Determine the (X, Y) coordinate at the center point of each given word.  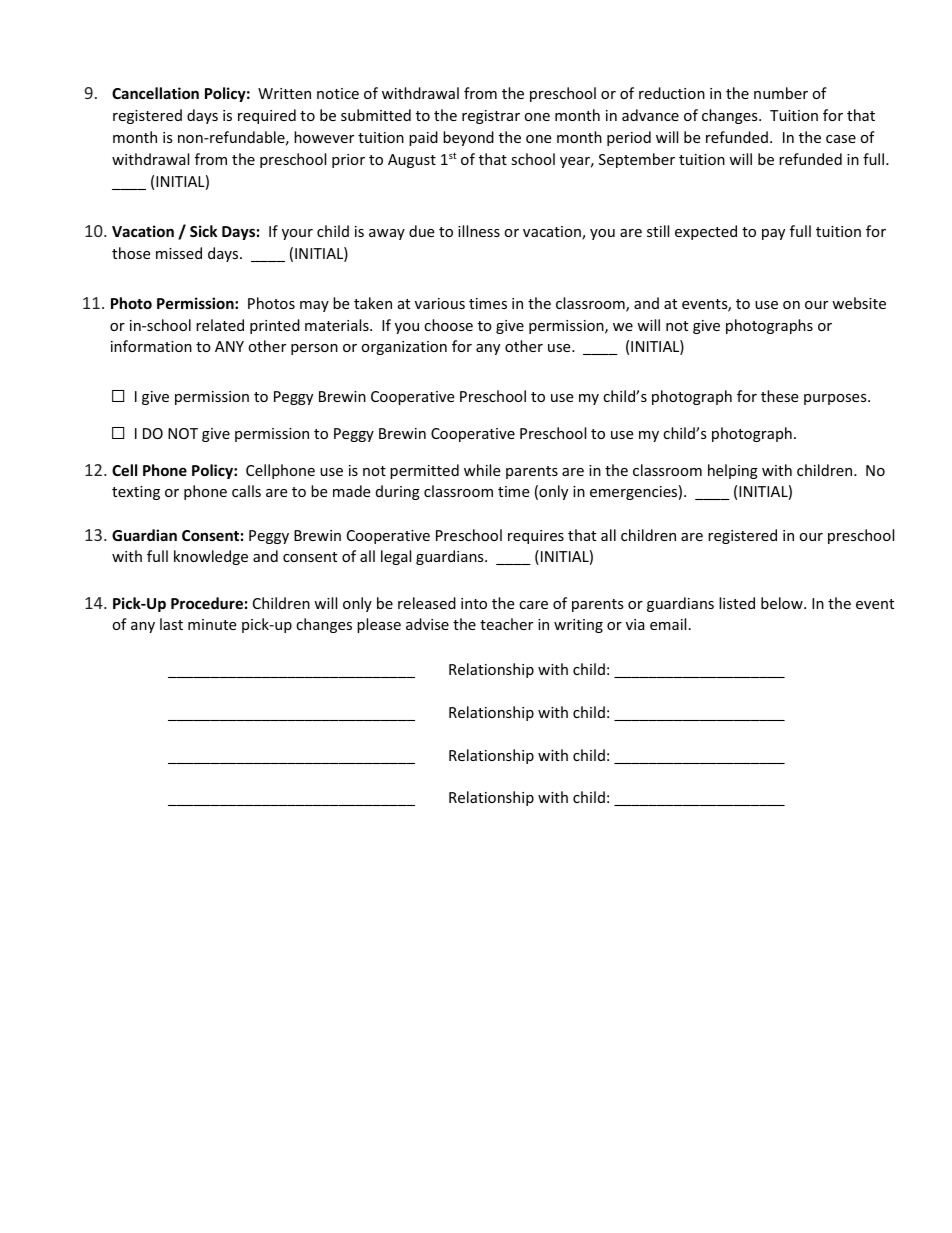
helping (733, 471)
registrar (491, 117)
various (440, 303)
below (783, 603)
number (781, 93)
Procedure (207, 603)
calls (246, 491)
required (267, 116)
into (474, 603)
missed (179, 253)
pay (773, 234)
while (482, 470)
